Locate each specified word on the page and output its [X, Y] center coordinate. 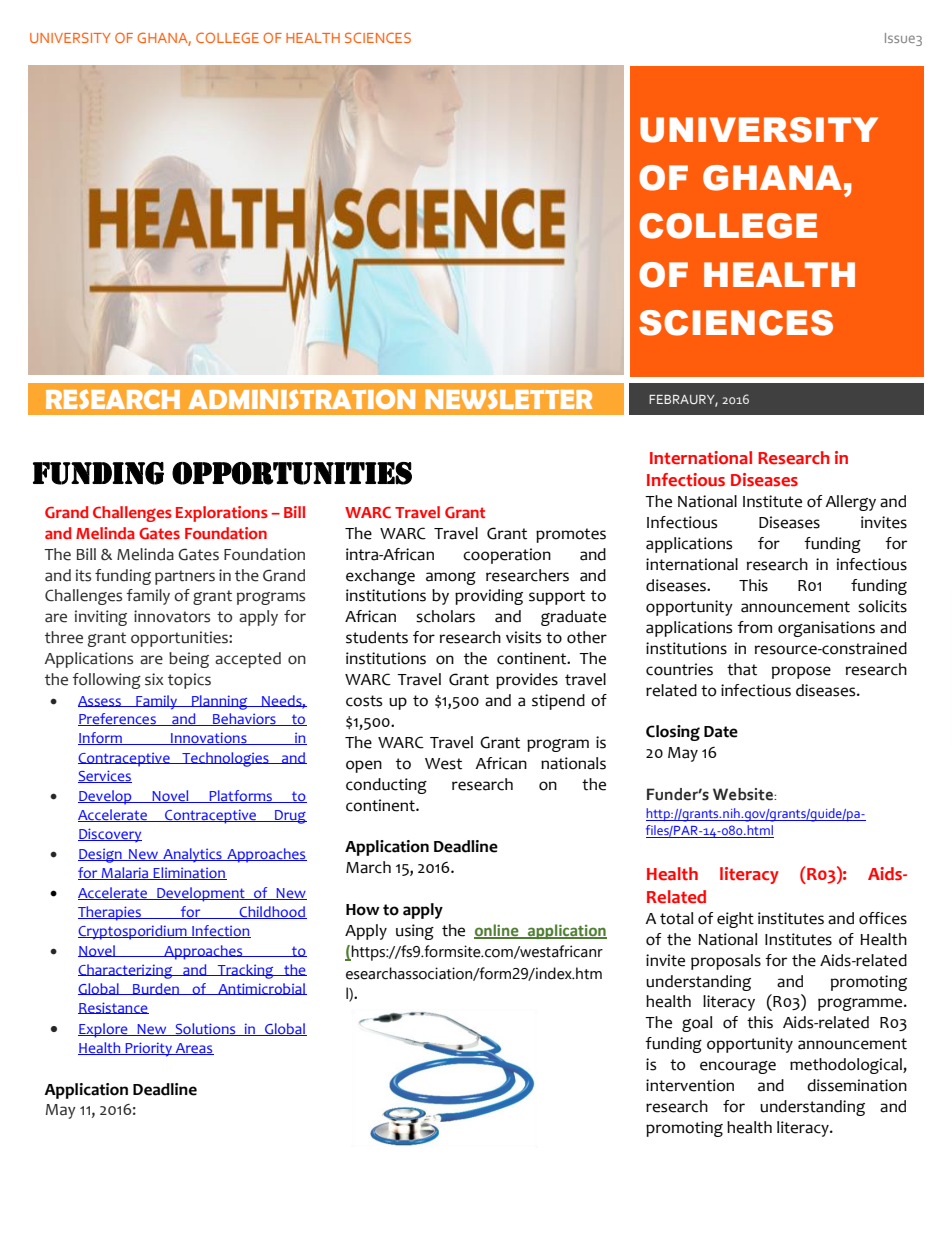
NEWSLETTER [508, 399]
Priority [149, 1049]
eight [735, 920]
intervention [690, 1085]
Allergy [850, 503]
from [754, 627]
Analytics [192, 855]
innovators [172, 616]
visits [523, 637]
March [368, 867]
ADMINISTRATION [302, 399]
